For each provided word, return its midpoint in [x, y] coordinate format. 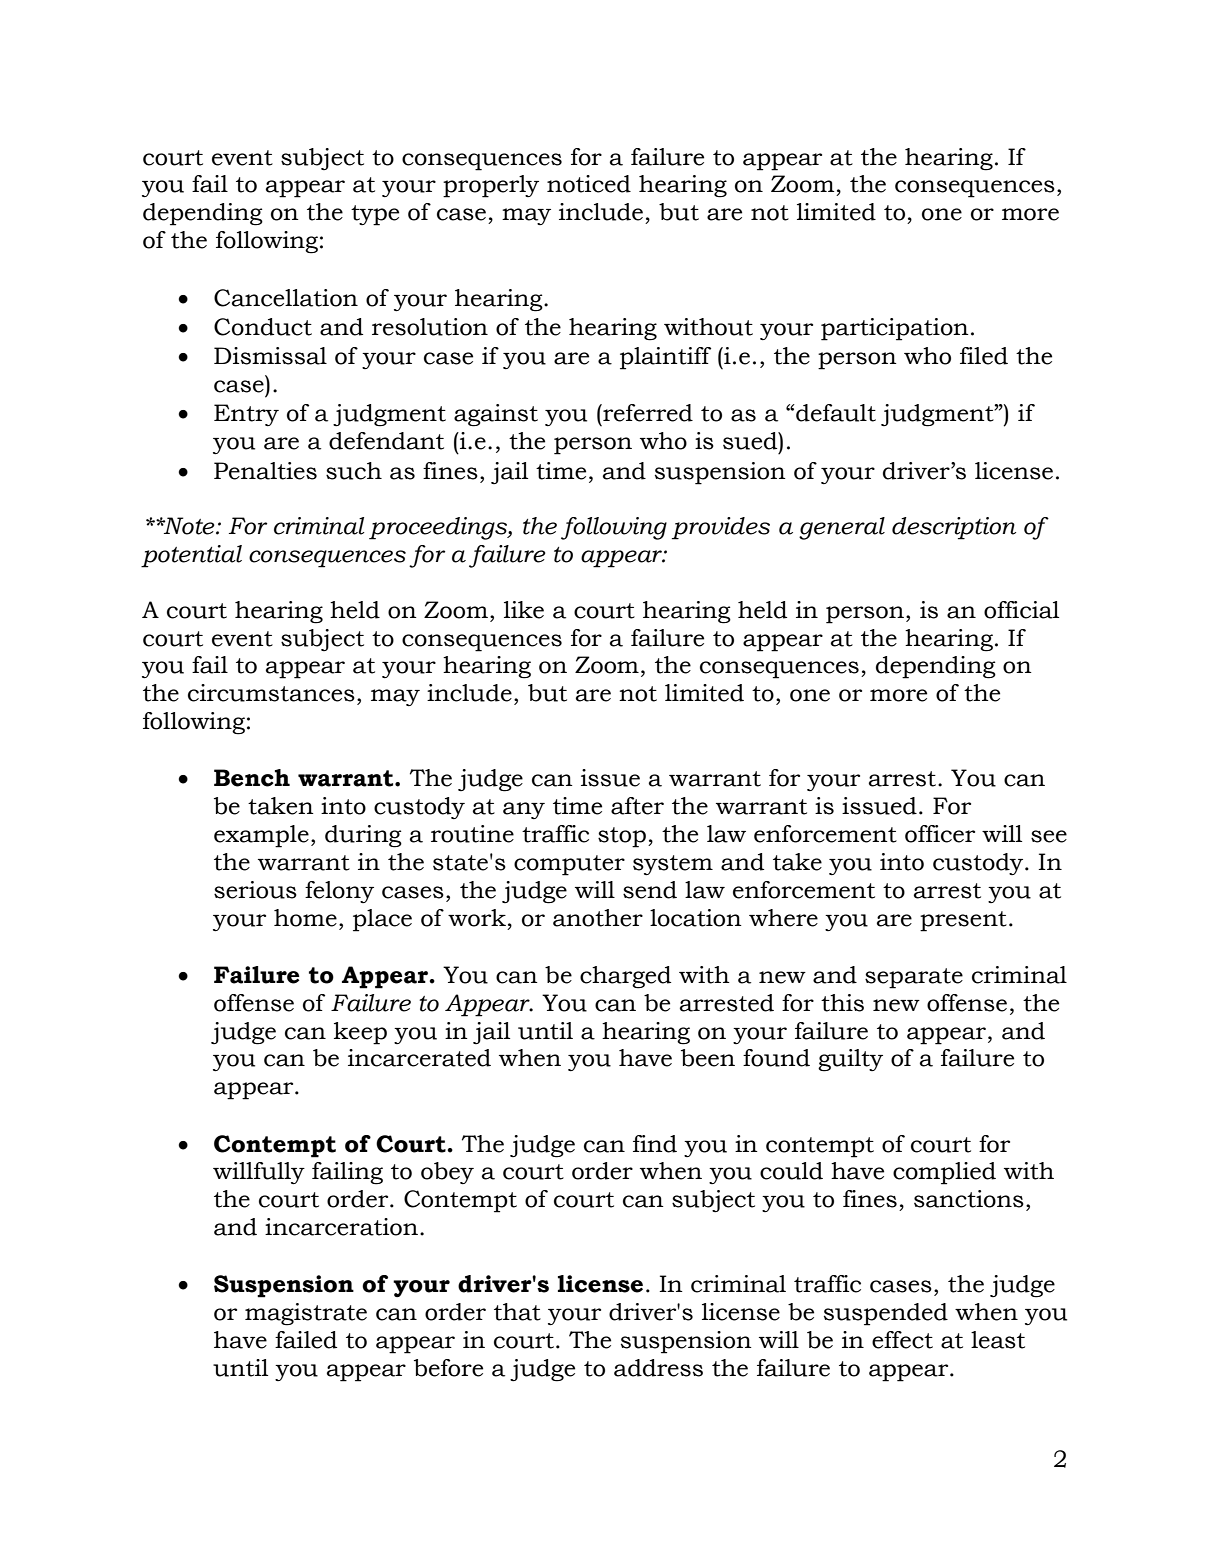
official [1021, 610]
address [658, 1368]
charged [625, 977]
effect [902, 1340]
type [375, 215]
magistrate [306, 1314]
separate [914, 978]
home [305, 918]
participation [895, 329]
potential [191, 556]
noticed [589, 184]
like [524, 610]
